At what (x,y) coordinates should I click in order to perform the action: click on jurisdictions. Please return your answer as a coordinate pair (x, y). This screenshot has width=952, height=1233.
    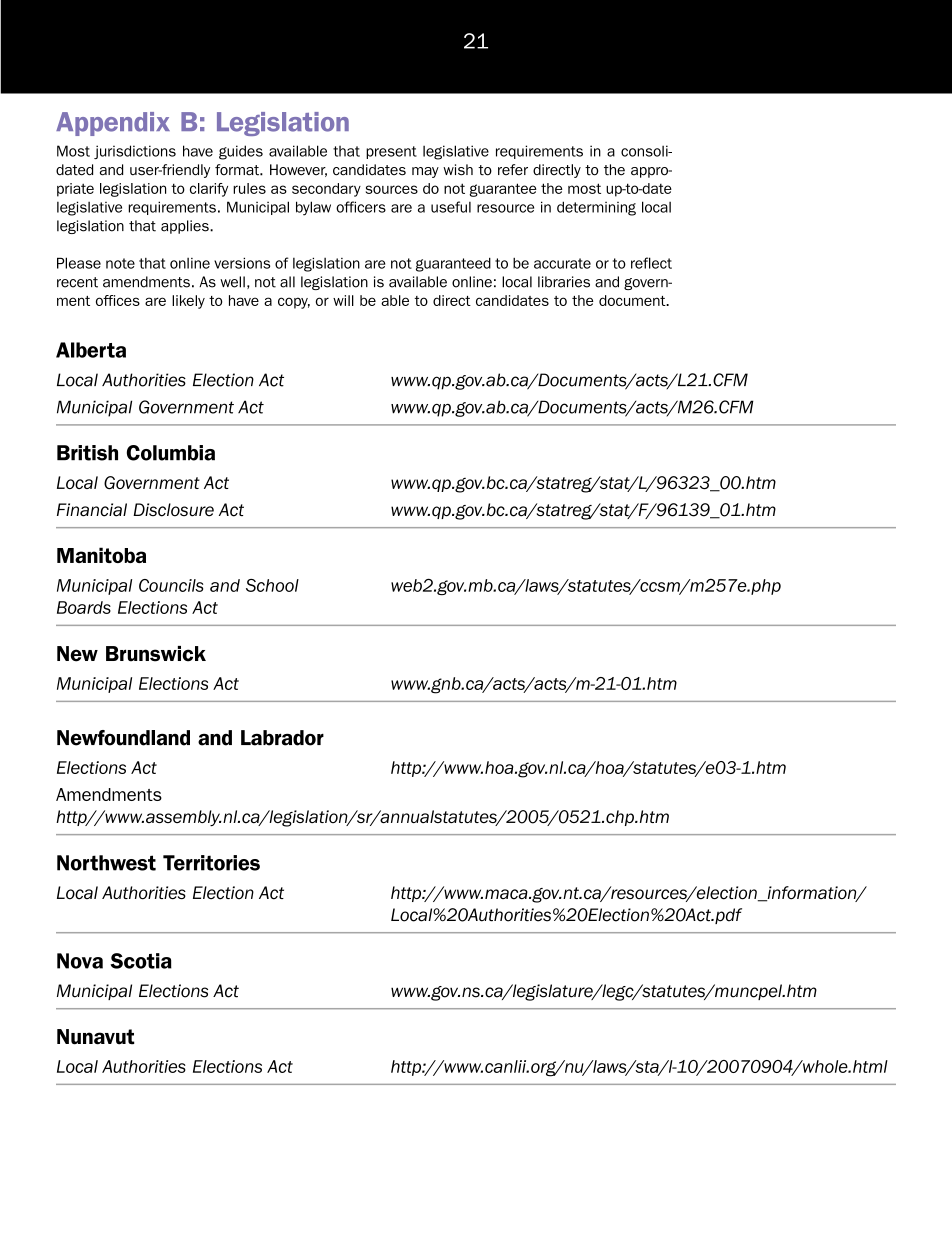
    Looking at the image, I should click on (135, 152).
